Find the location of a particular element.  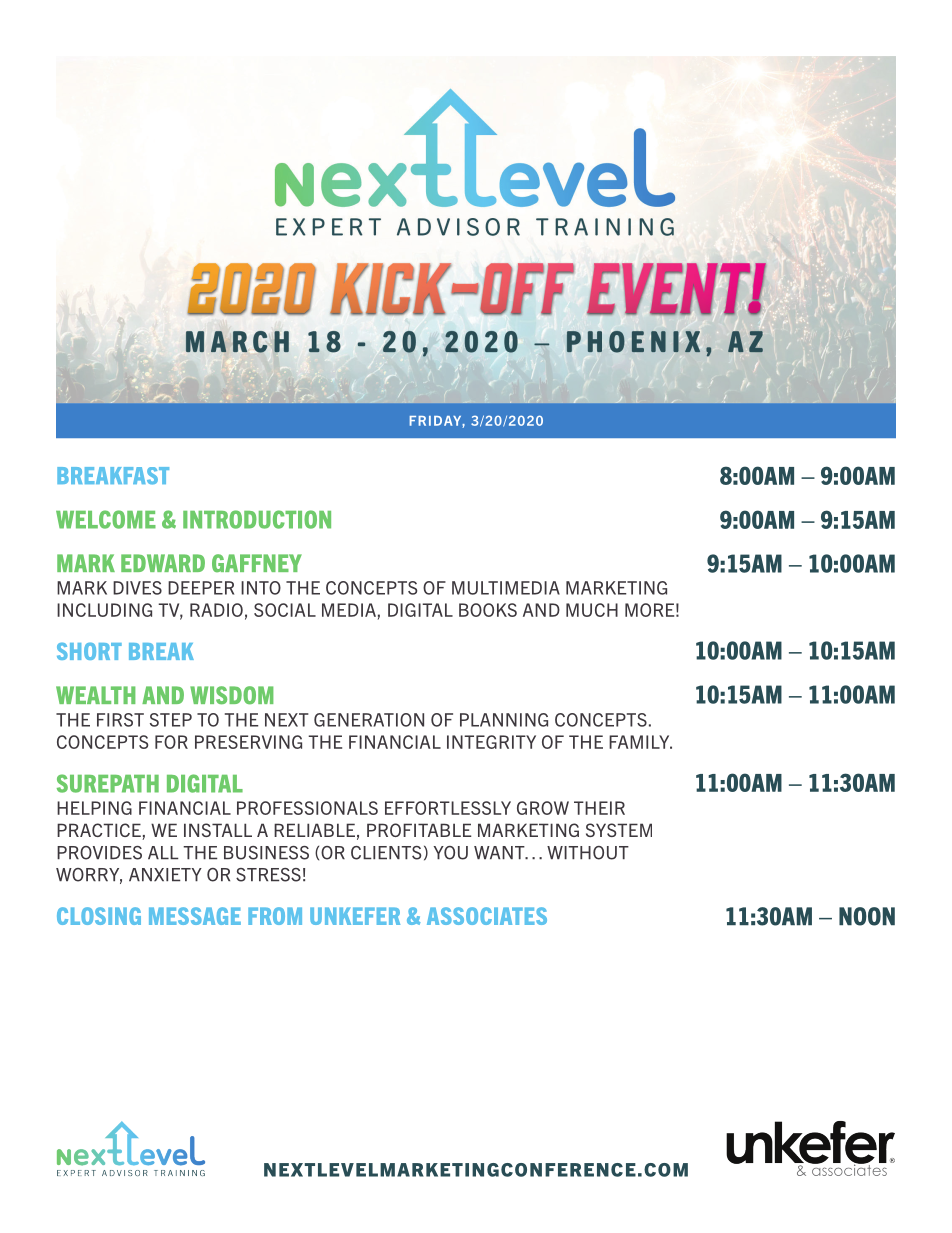

THEIR is located at coordinates (599, 808).
